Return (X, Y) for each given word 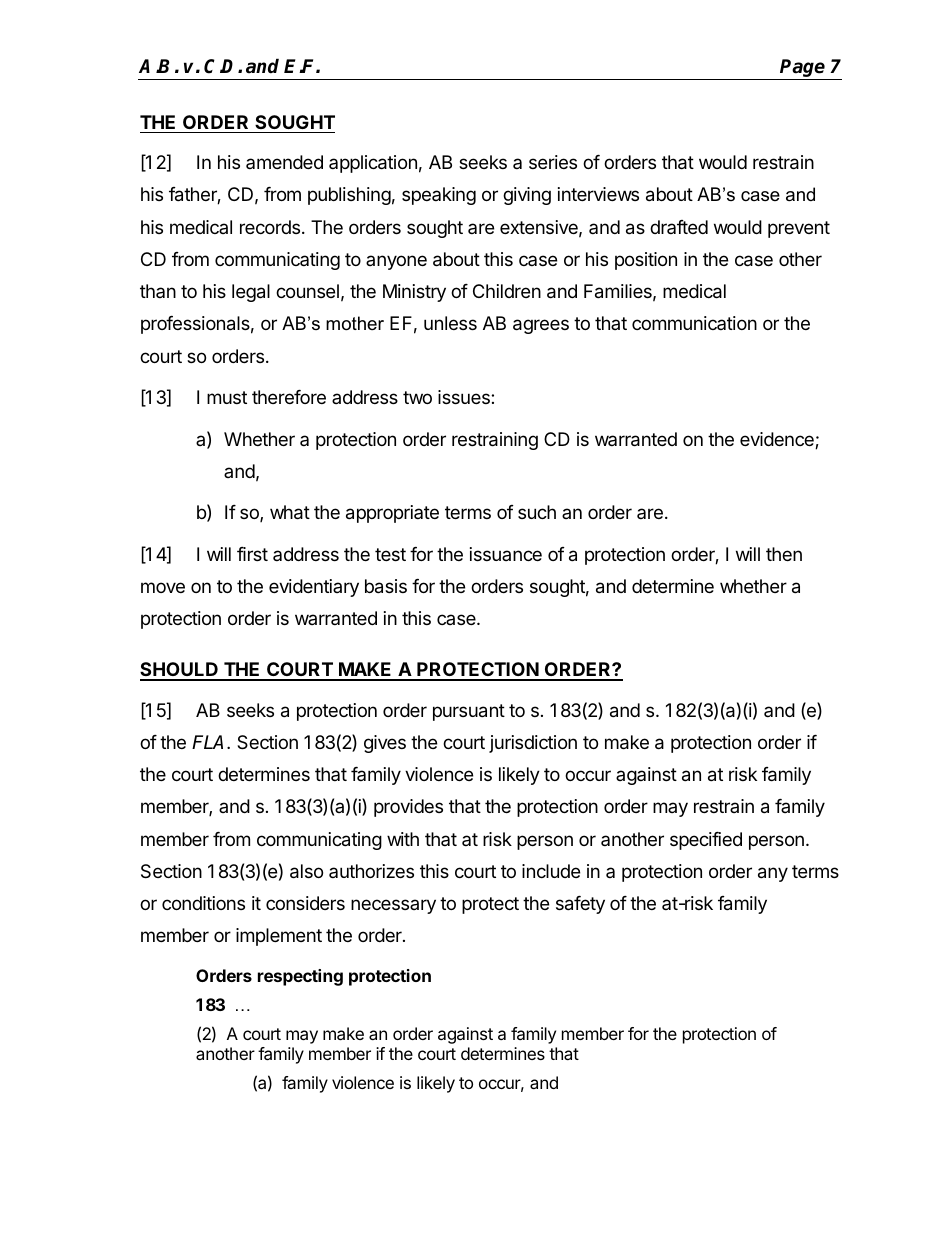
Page (803, 69)
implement (279, 937)
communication (694, 323)
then (784, 554)
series (553, 162)
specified (706, 841)
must (227, 397)
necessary (393, 906)
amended (284, 162)
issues (465, 397)
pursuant (469, 712)
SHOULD (180, 671)
